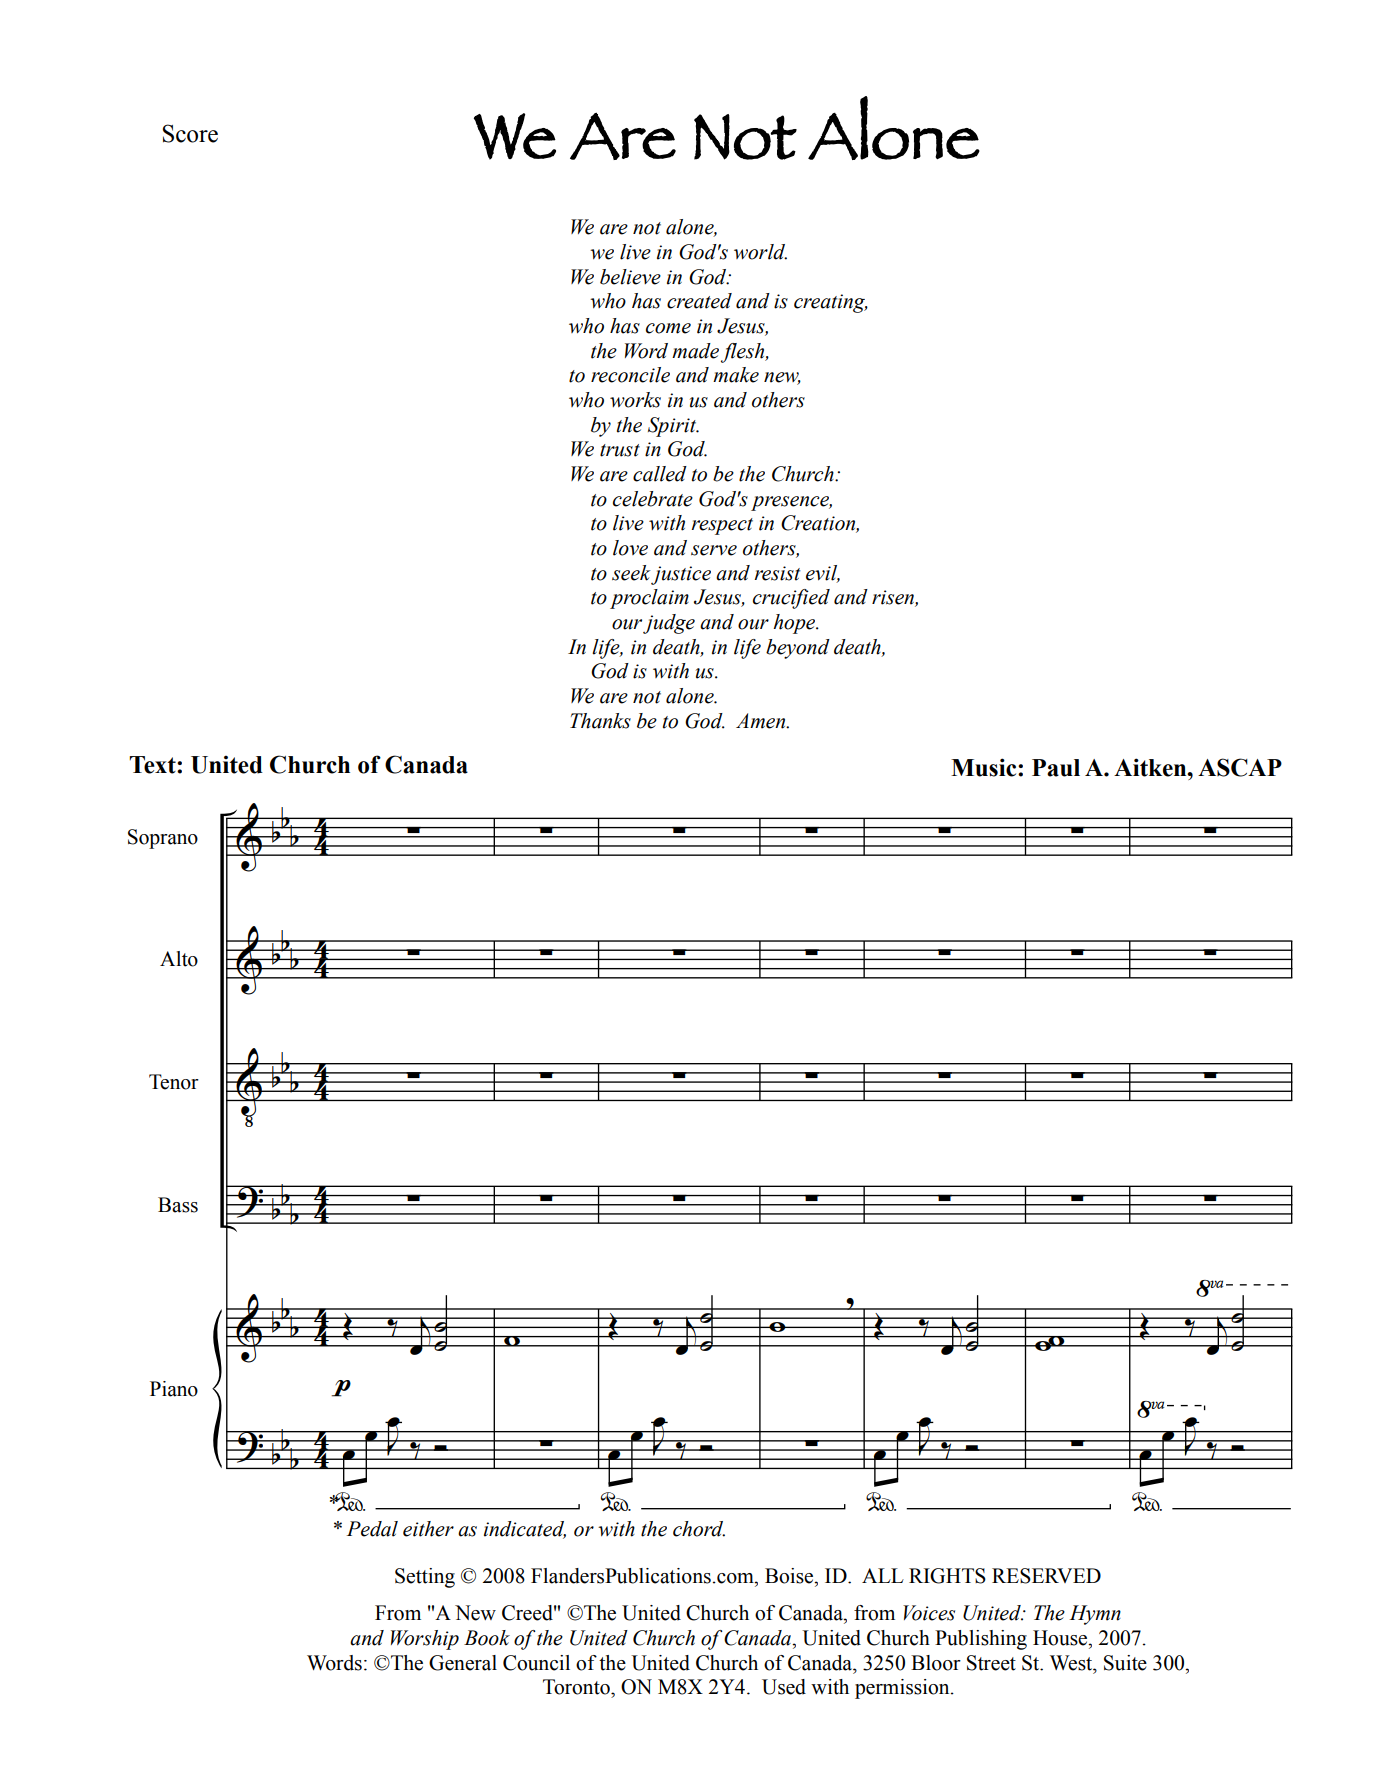  What do you see at coordinates (760, 252) in the screenshot?
I see `world` at bounding box center [760, 252].
